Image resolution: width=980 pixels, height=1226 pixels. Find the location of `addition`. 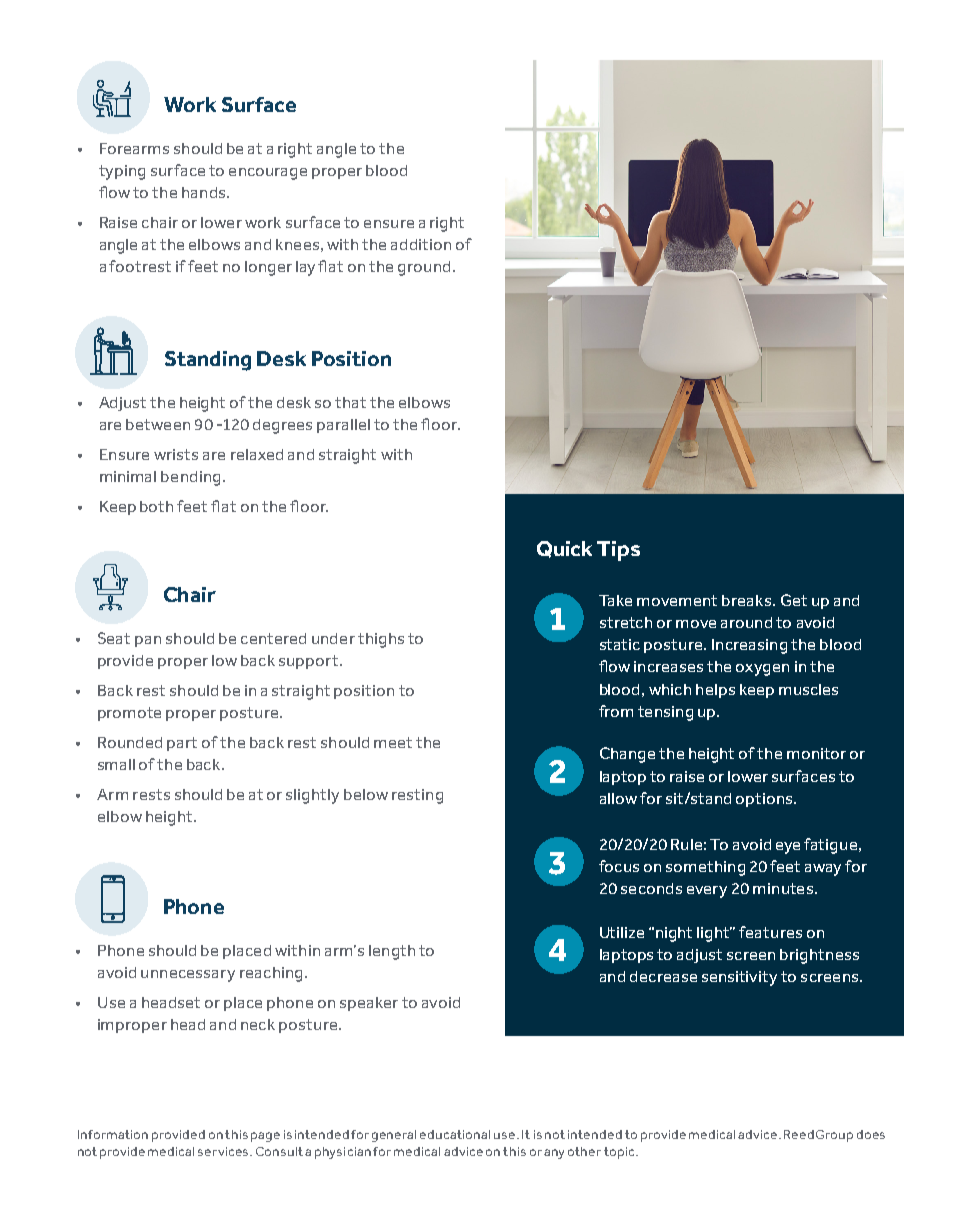

addition is located at coordinates (421, 244).
